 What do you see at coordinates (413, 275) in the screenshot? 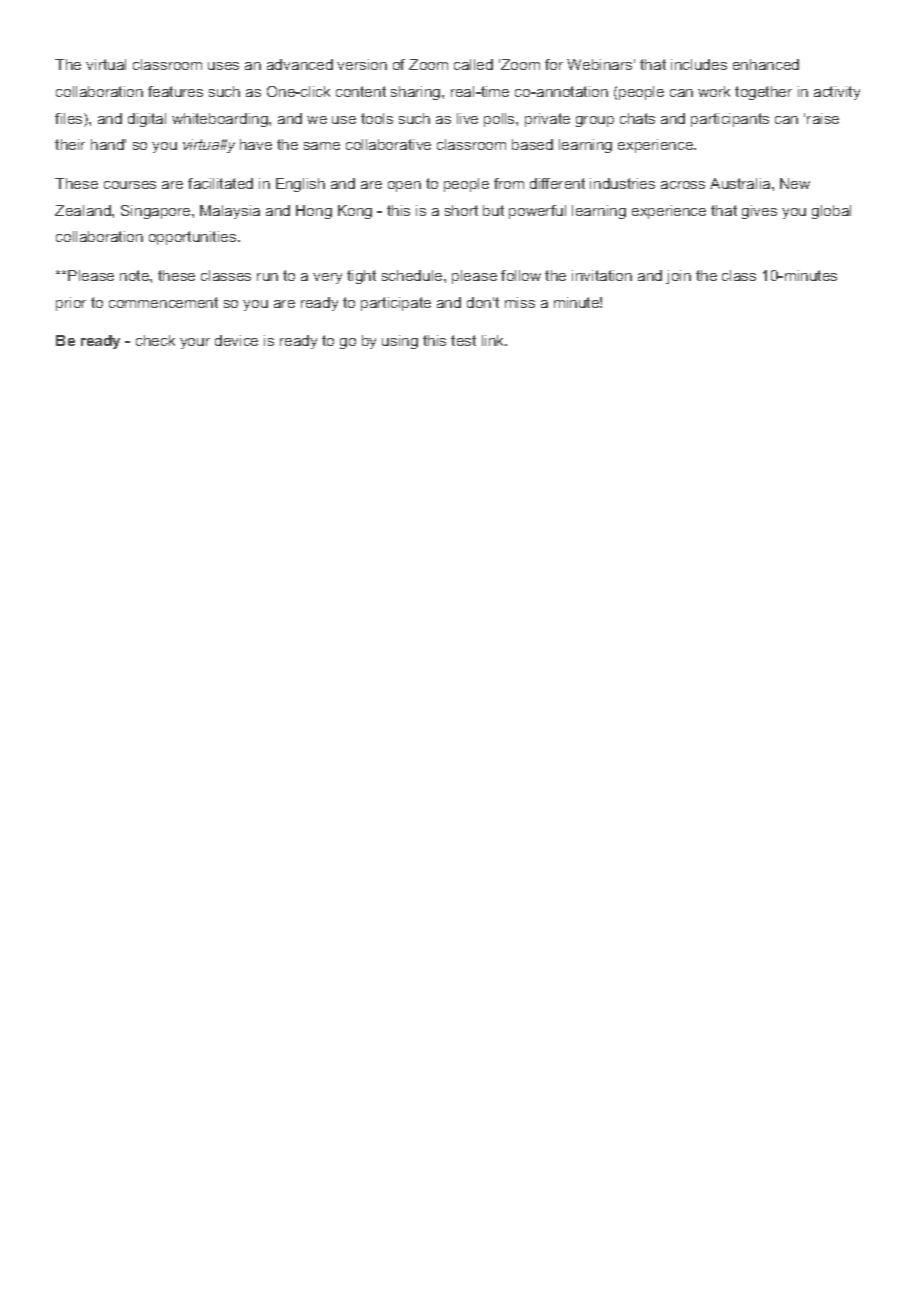
I see `schedule` at bounding box center [413, 275].
